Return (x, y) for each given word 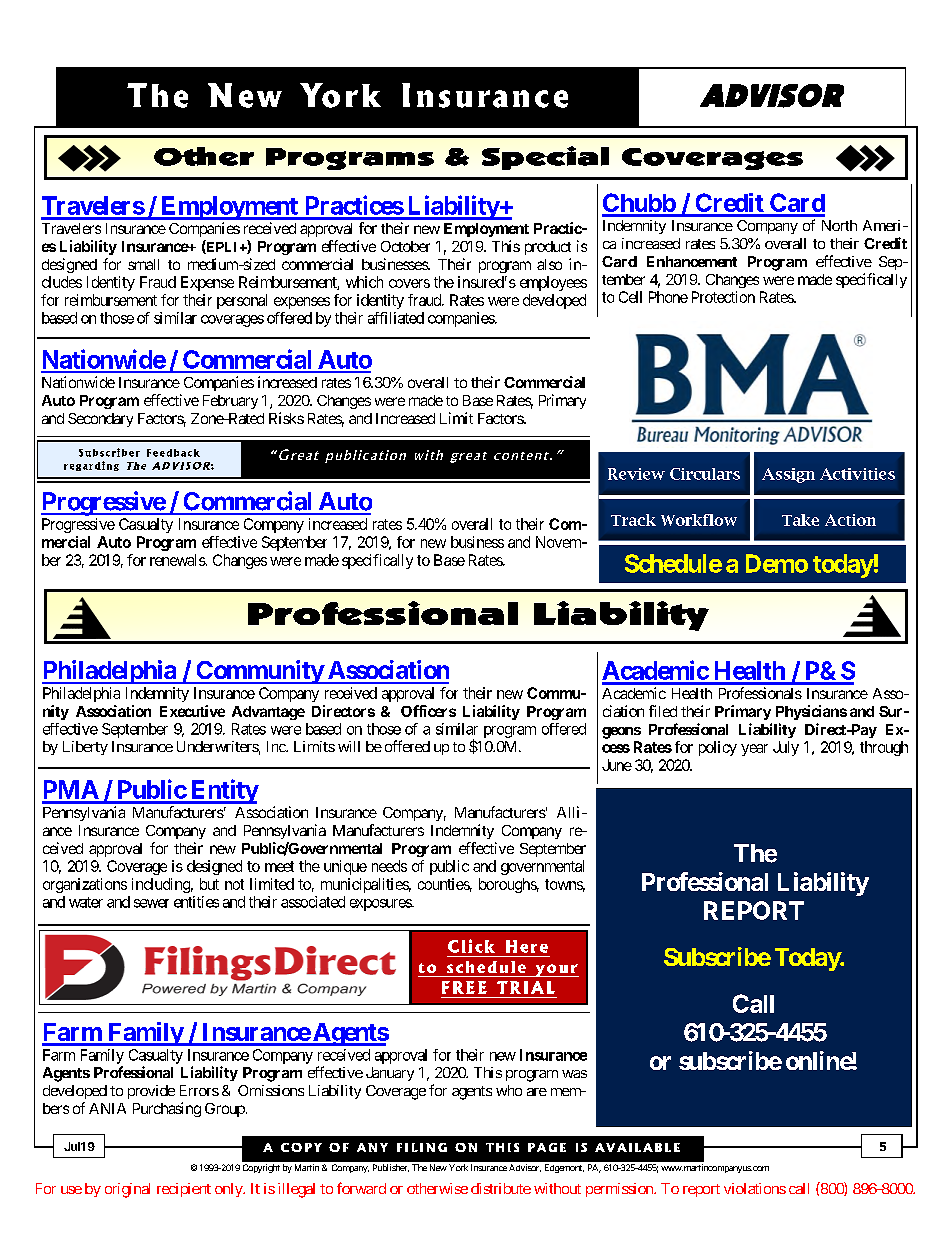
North (839, 225)
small (143, 264)
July (786, 748)
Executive (192, 711)
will (349, 746)
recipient (184, 1190)
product (548, 248)
